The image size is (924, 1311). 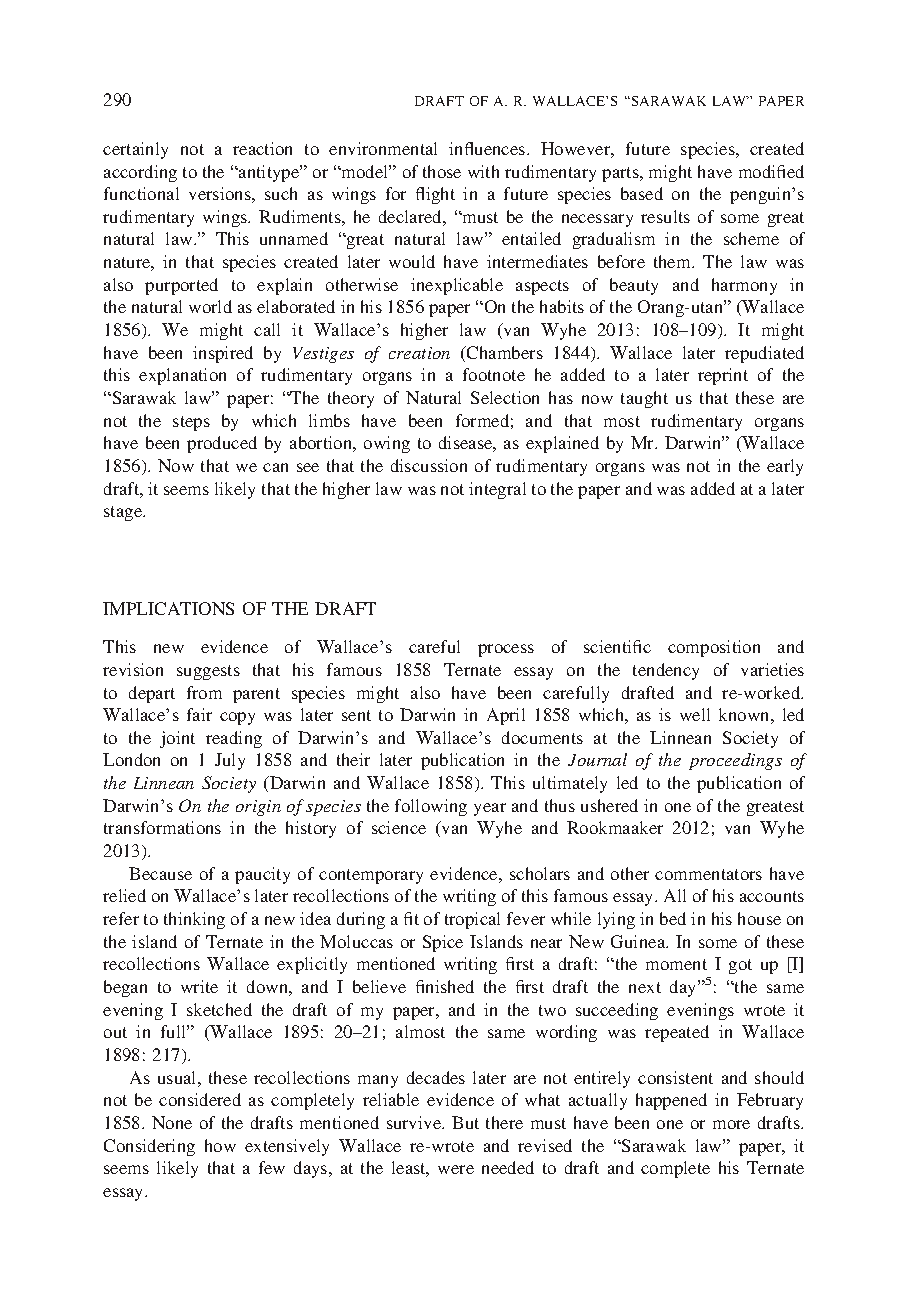 I want to click on according, so click(x=140, y=173).
